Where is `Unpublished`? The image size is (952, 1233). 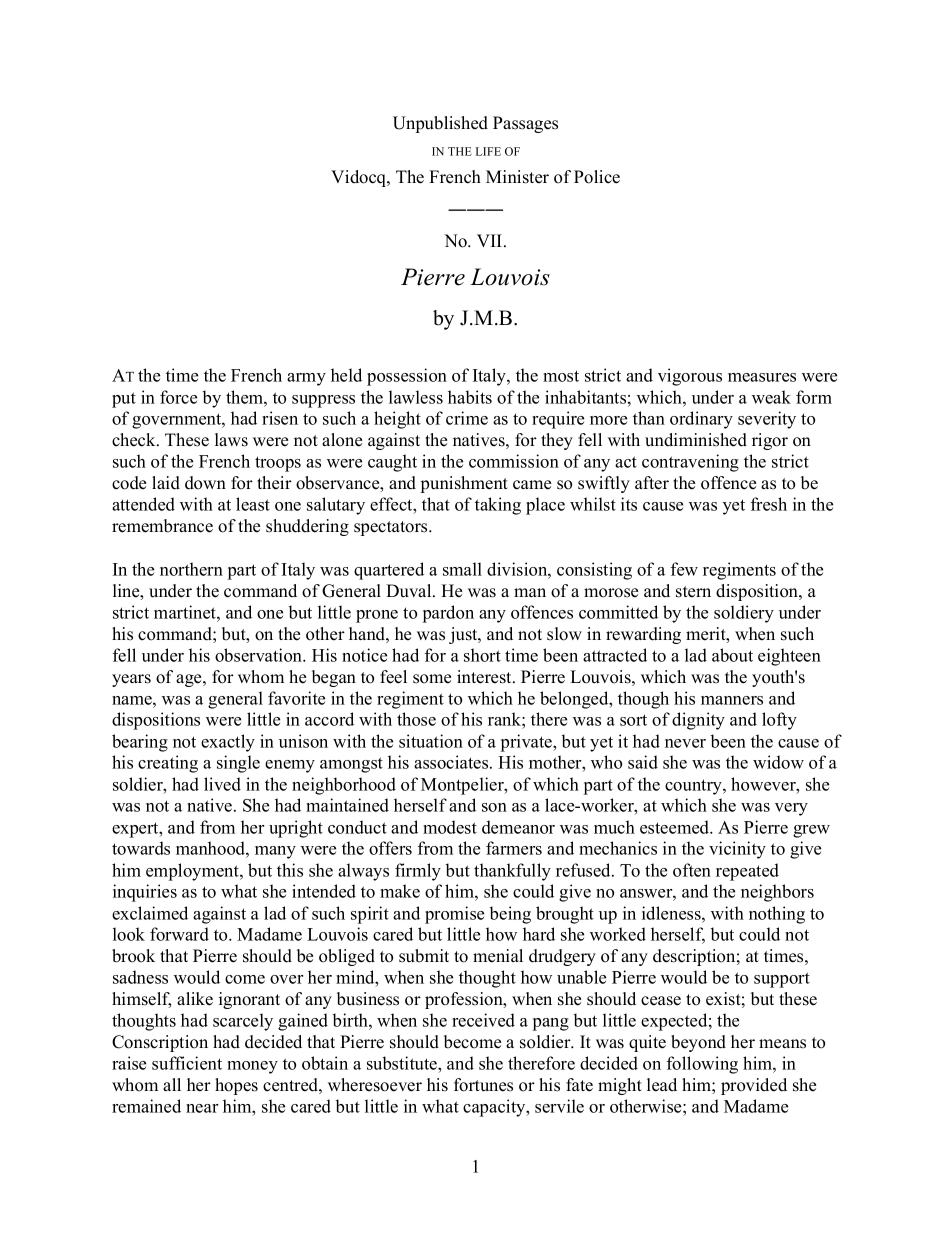 Unpublished is located at coordinates (440, 124).
